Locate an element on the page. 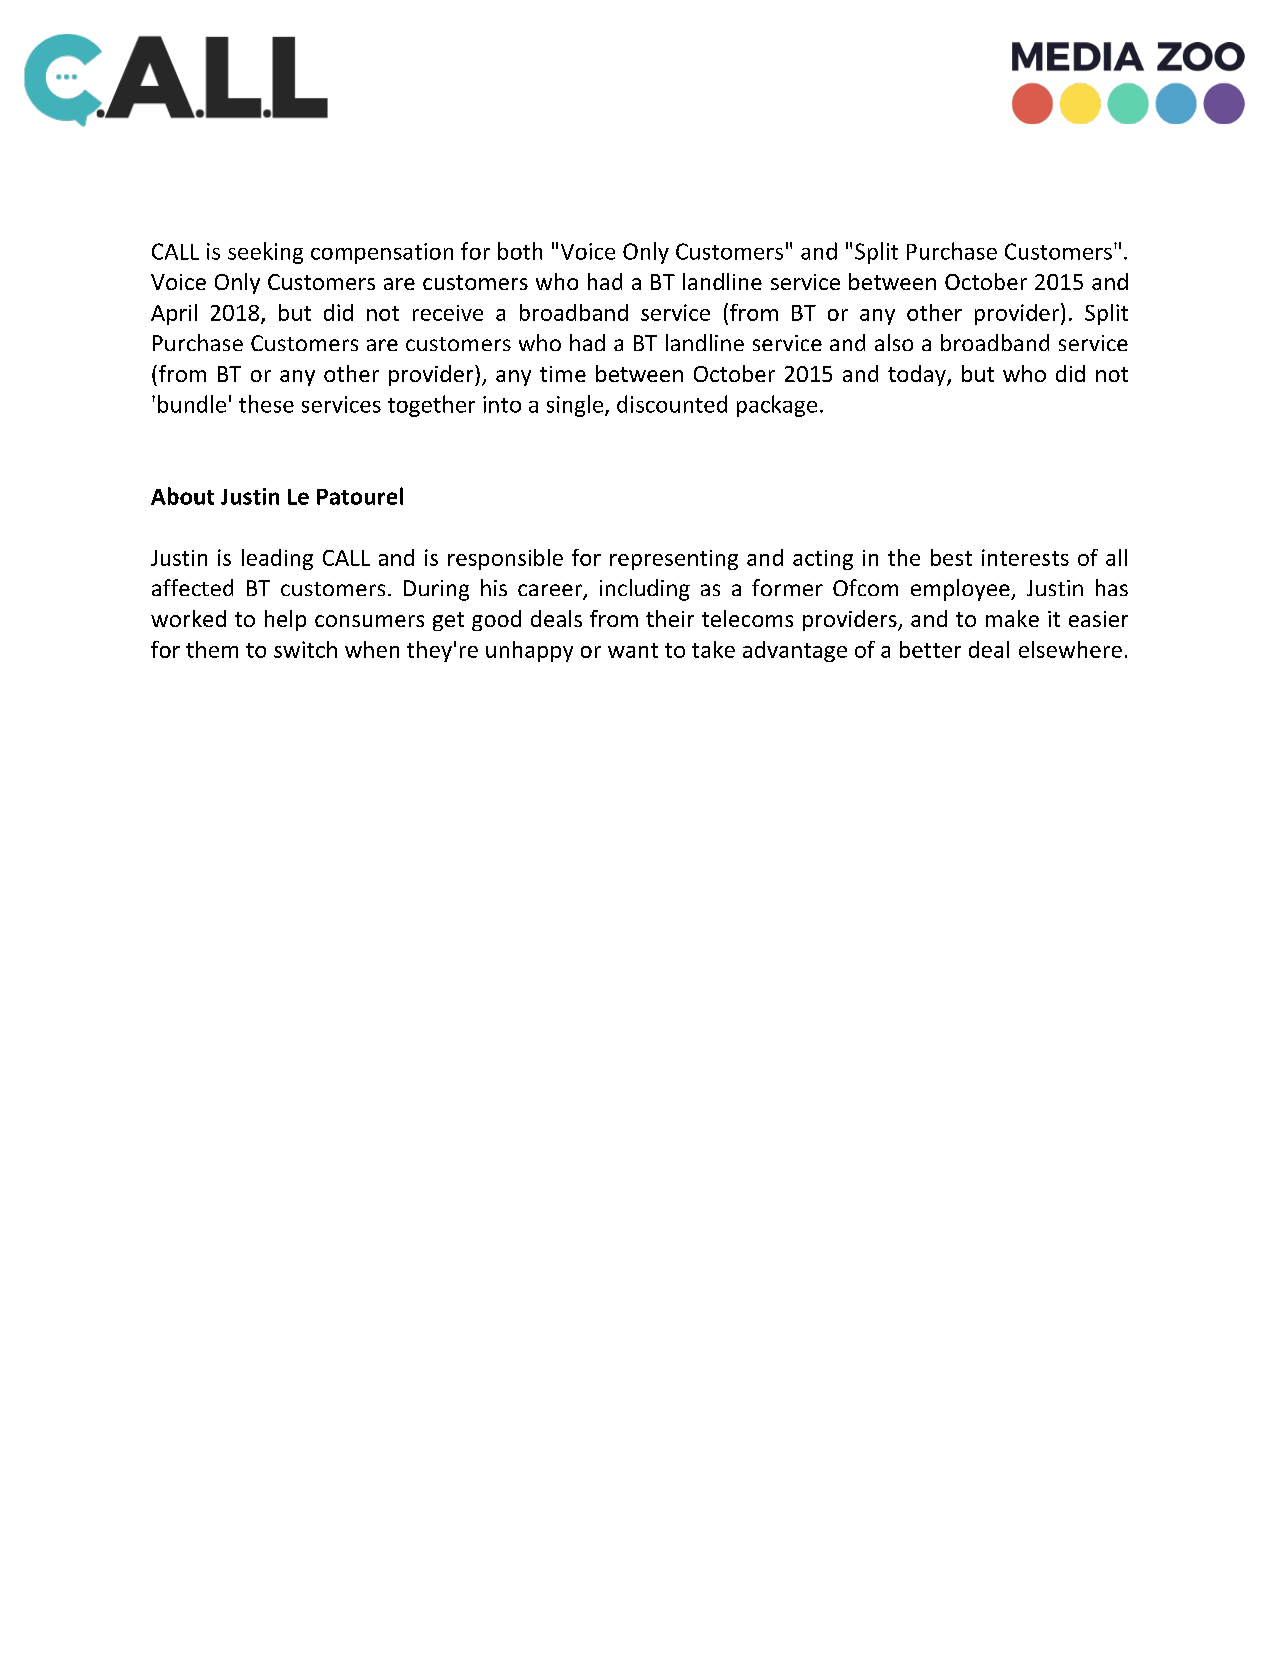 The width and height of the document is (1280, 1657). these is located at coordinates (266, 404).
